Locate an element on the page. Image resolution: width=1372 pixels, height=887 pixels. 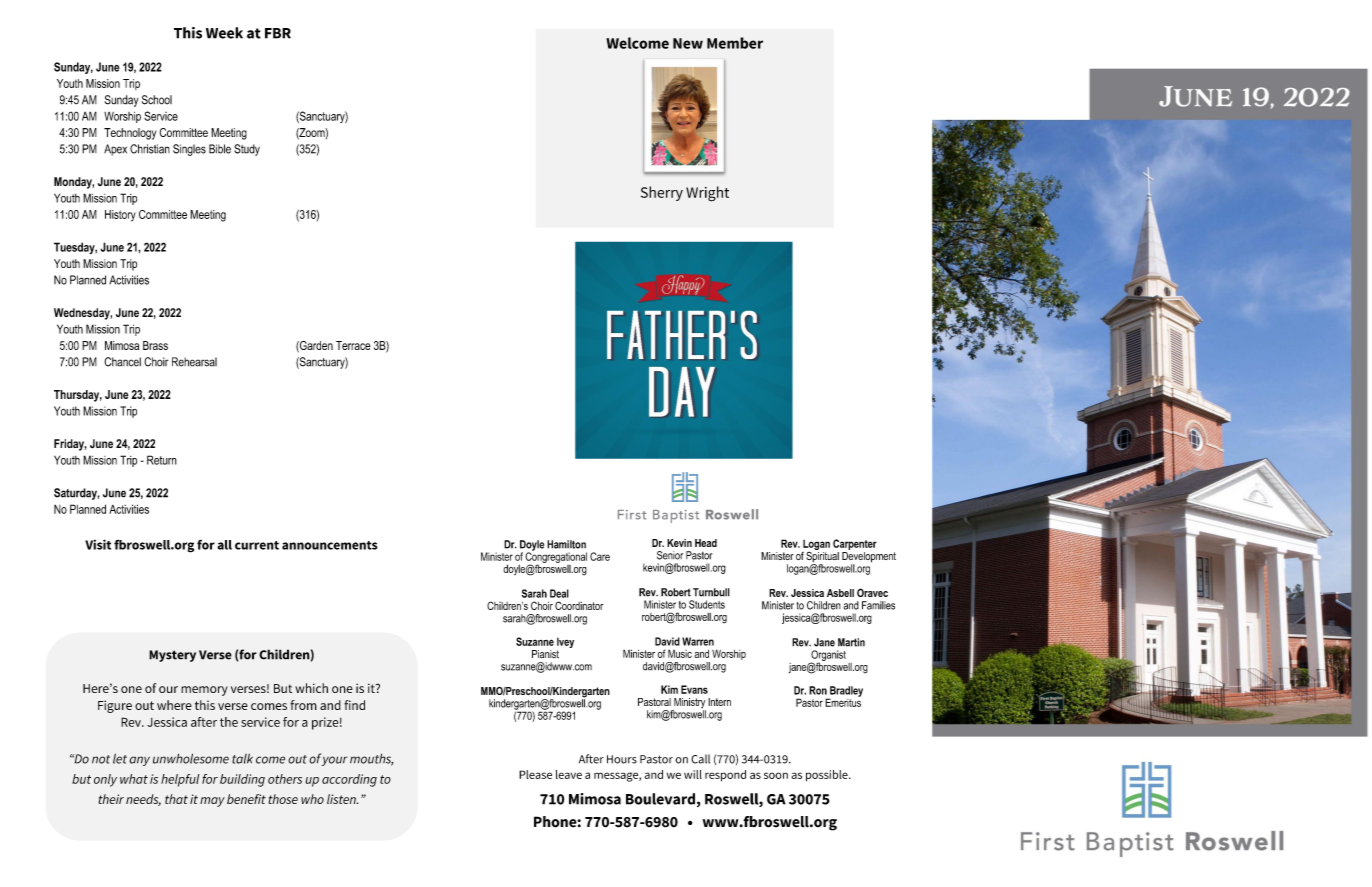
Week is located at coordinates (224, 33).
